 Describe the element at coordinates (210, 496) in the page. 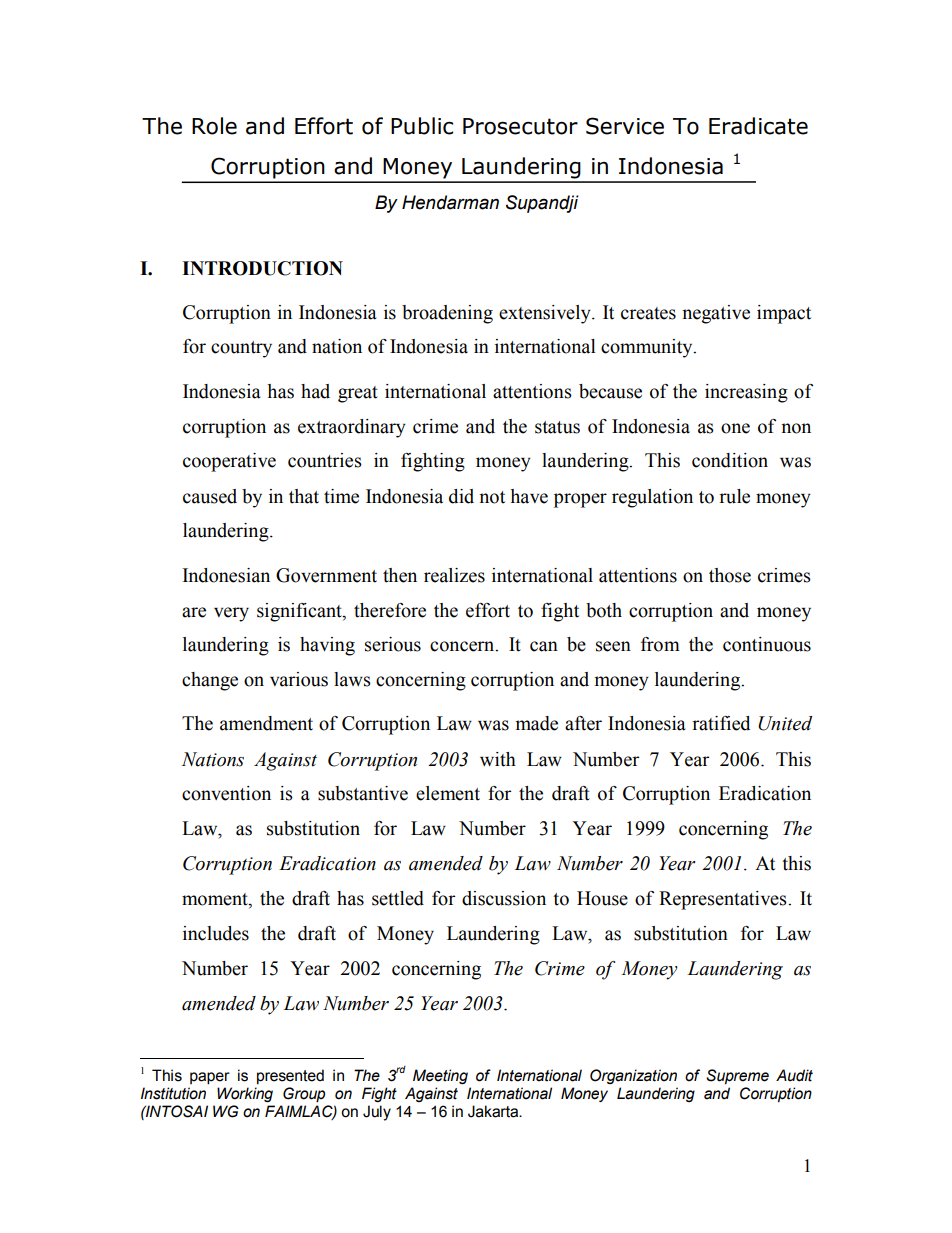

I see `caused` at that location.
